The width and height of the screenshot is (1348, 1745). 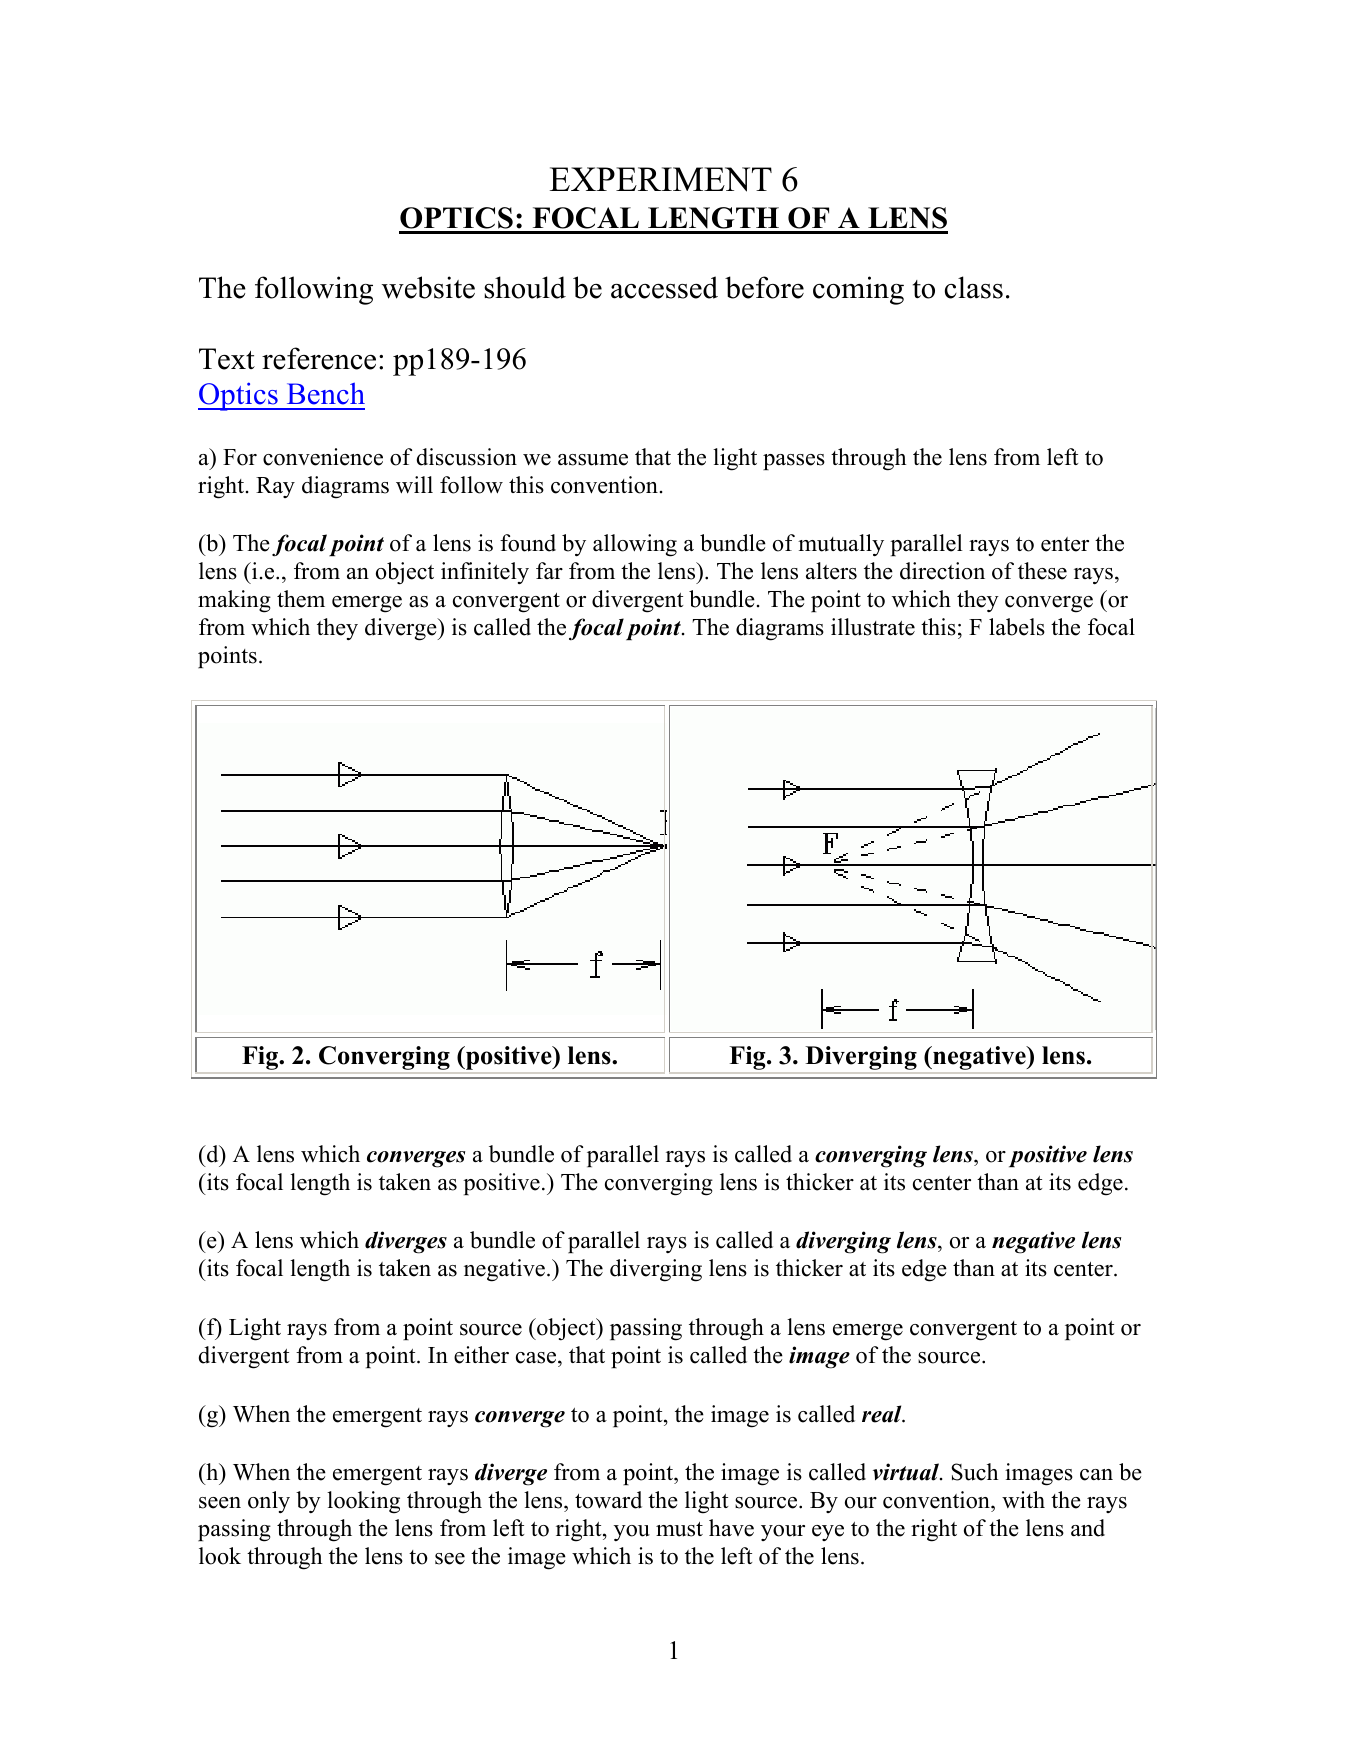 I want to click on EXPERIMENT, so click(x=661, y=179).
